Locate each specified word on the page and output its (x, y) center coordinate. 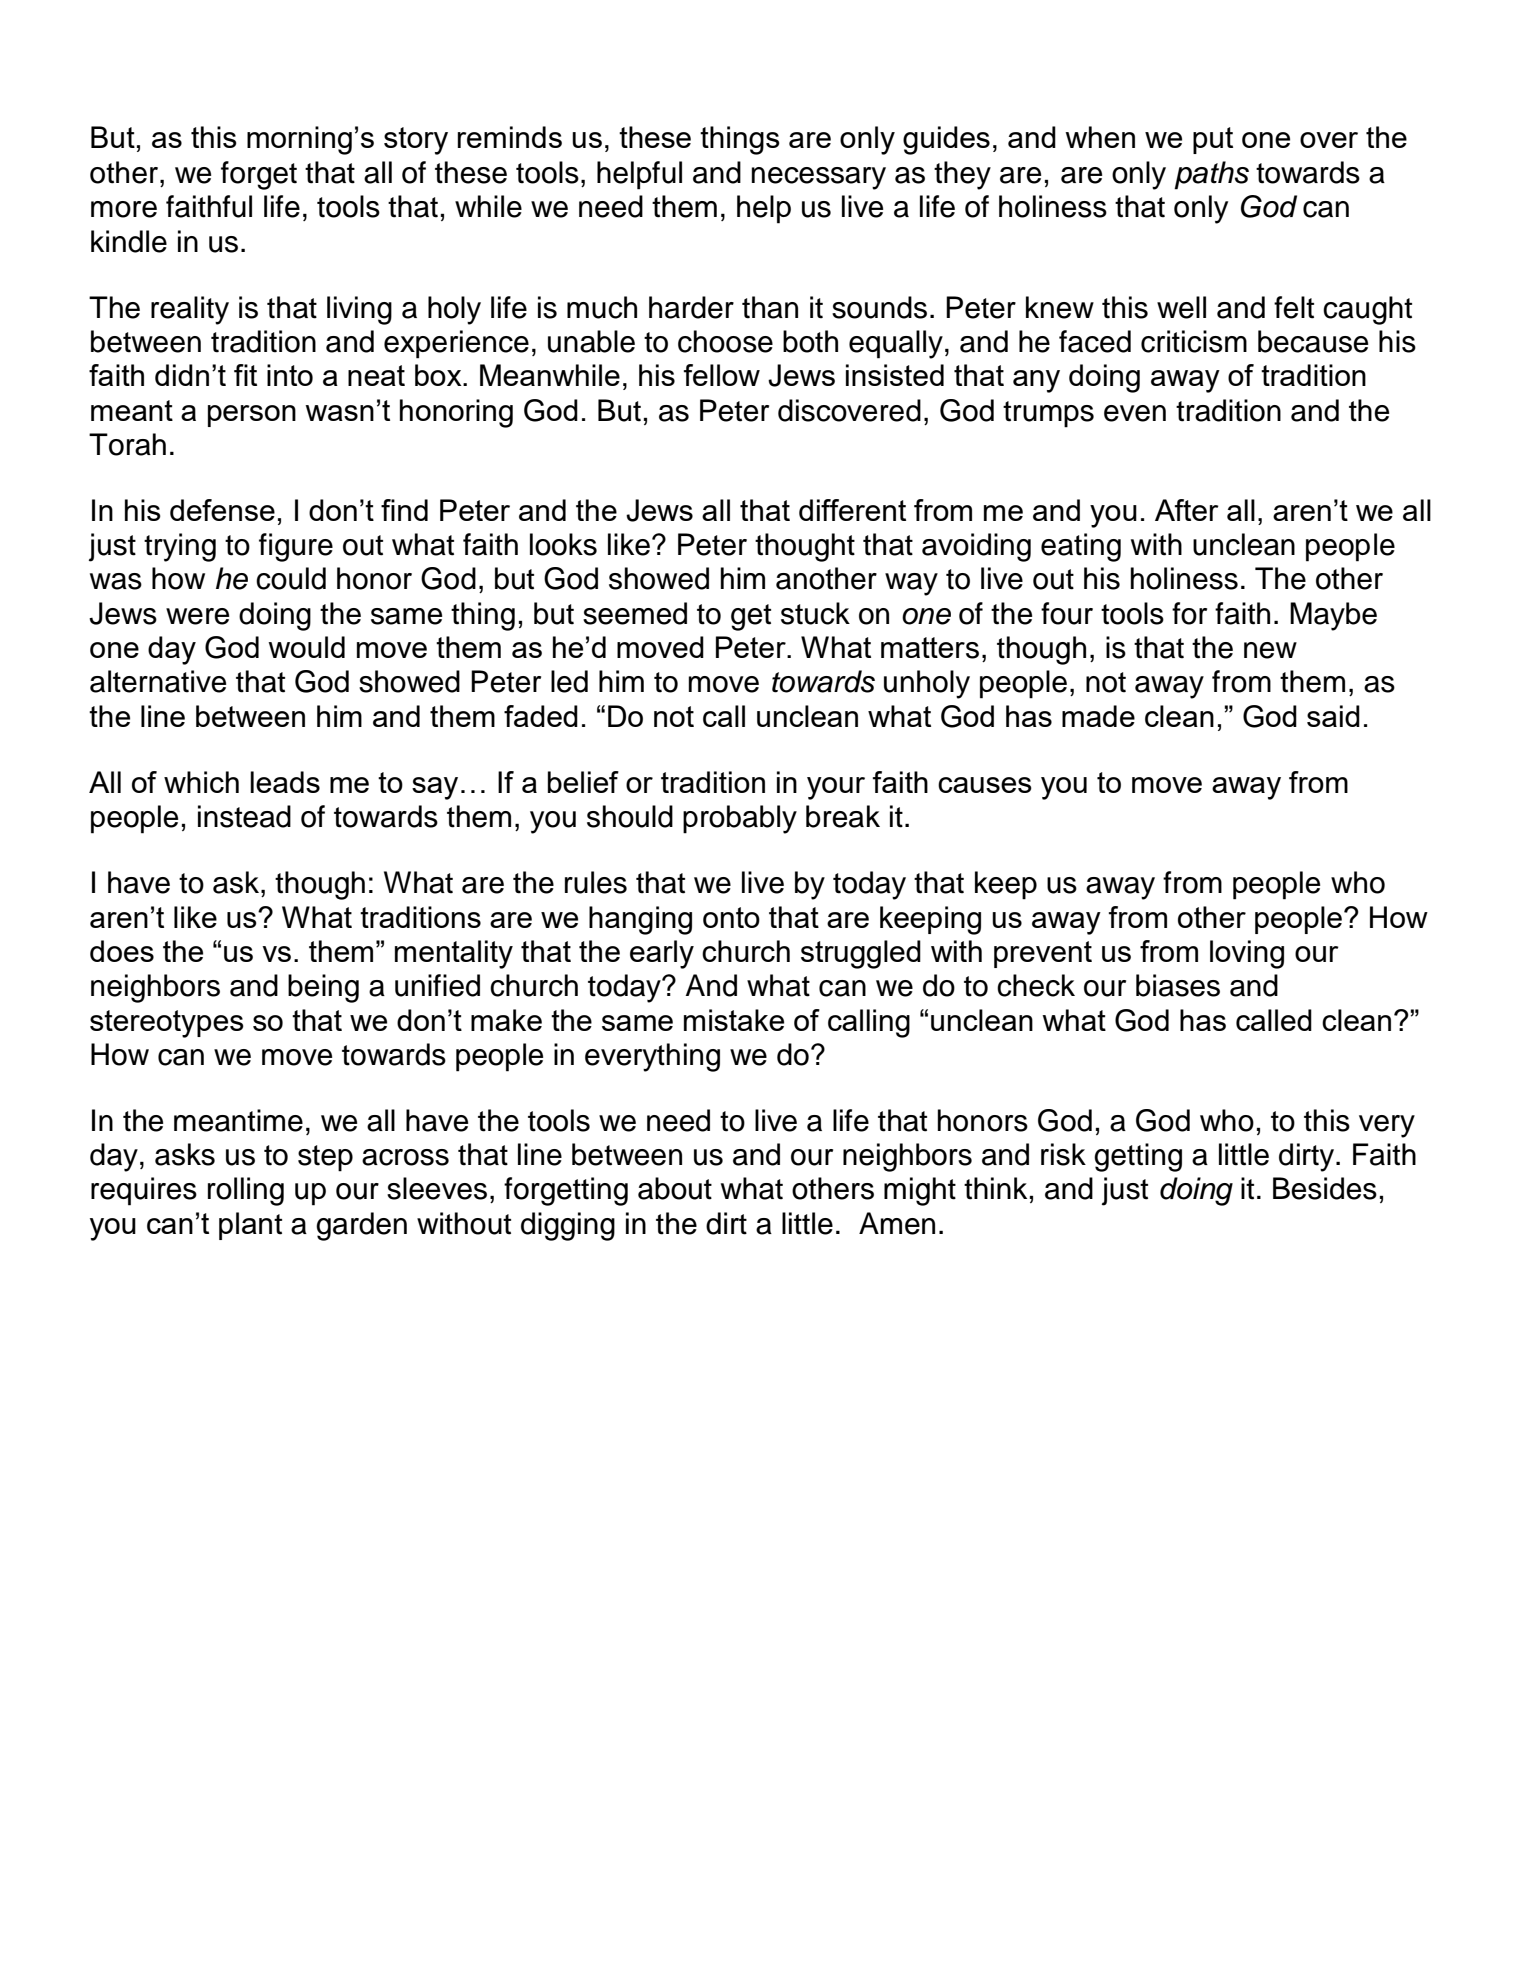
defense (222, 510)
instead (244, 816)
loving (1247, 954)
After (1187, 510)
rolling (246, 1191)
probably (740, 819)
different (852, 510)
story (416, 141)
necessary (819, 178)
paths (1211, 175)
